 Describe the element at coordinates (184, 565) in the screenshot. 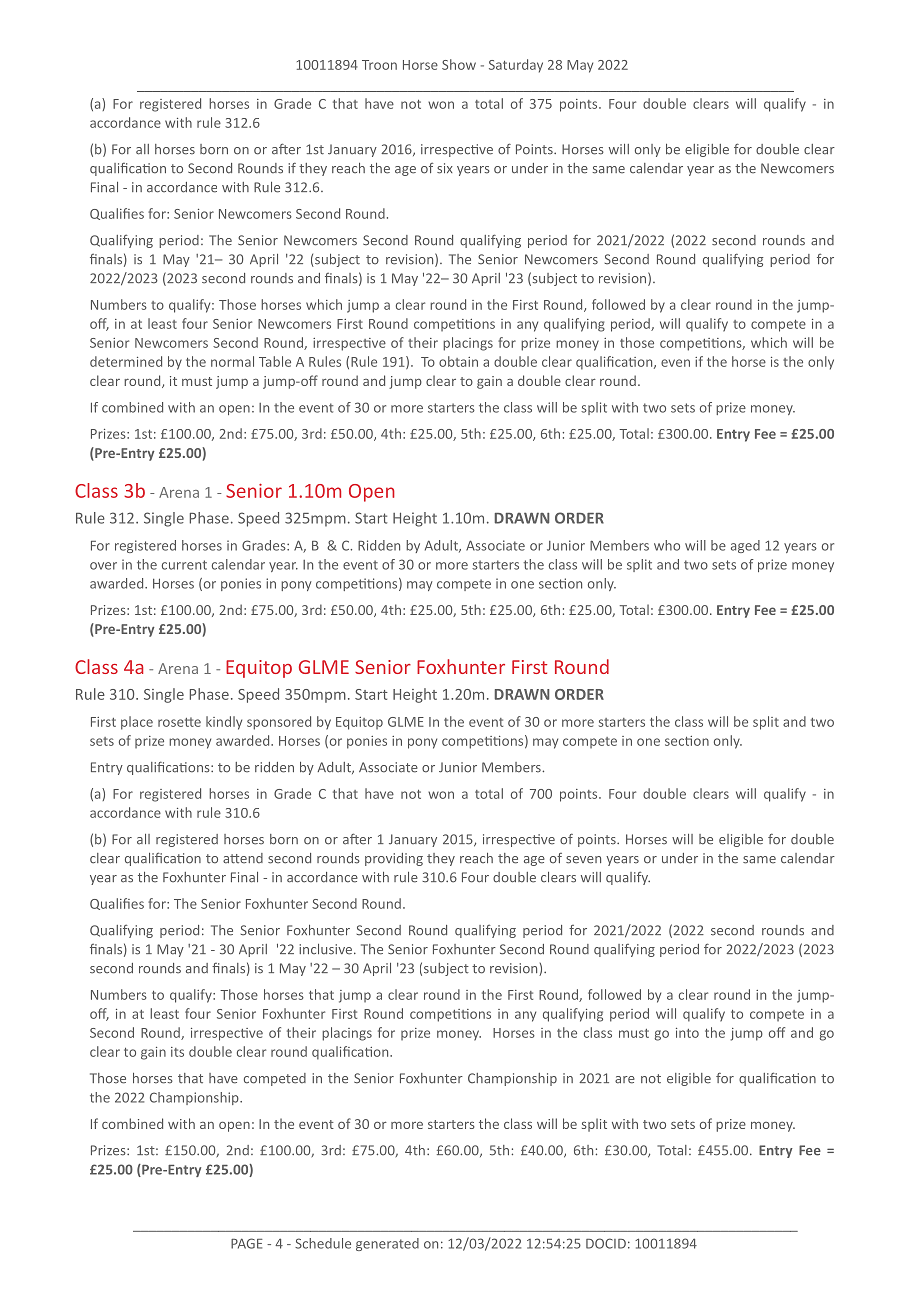

I see `current` at that location.
